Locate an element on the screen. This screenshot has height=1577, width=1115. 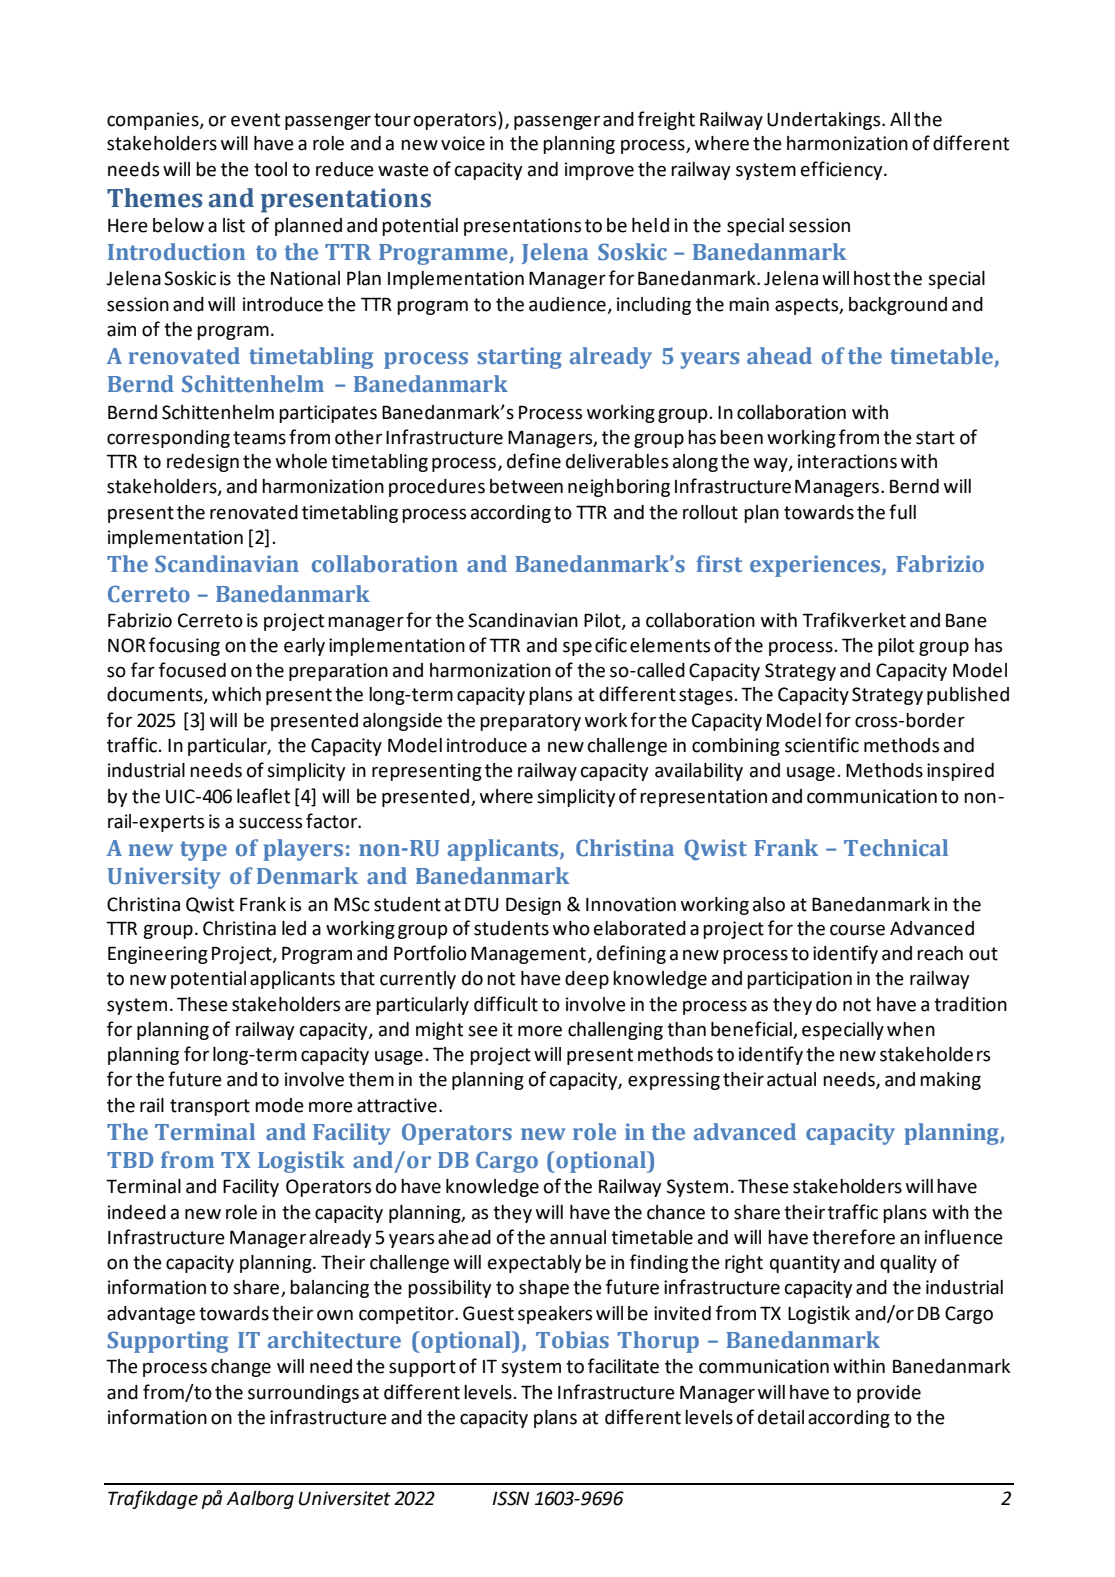
specific is located at coordinates (595, 646).
